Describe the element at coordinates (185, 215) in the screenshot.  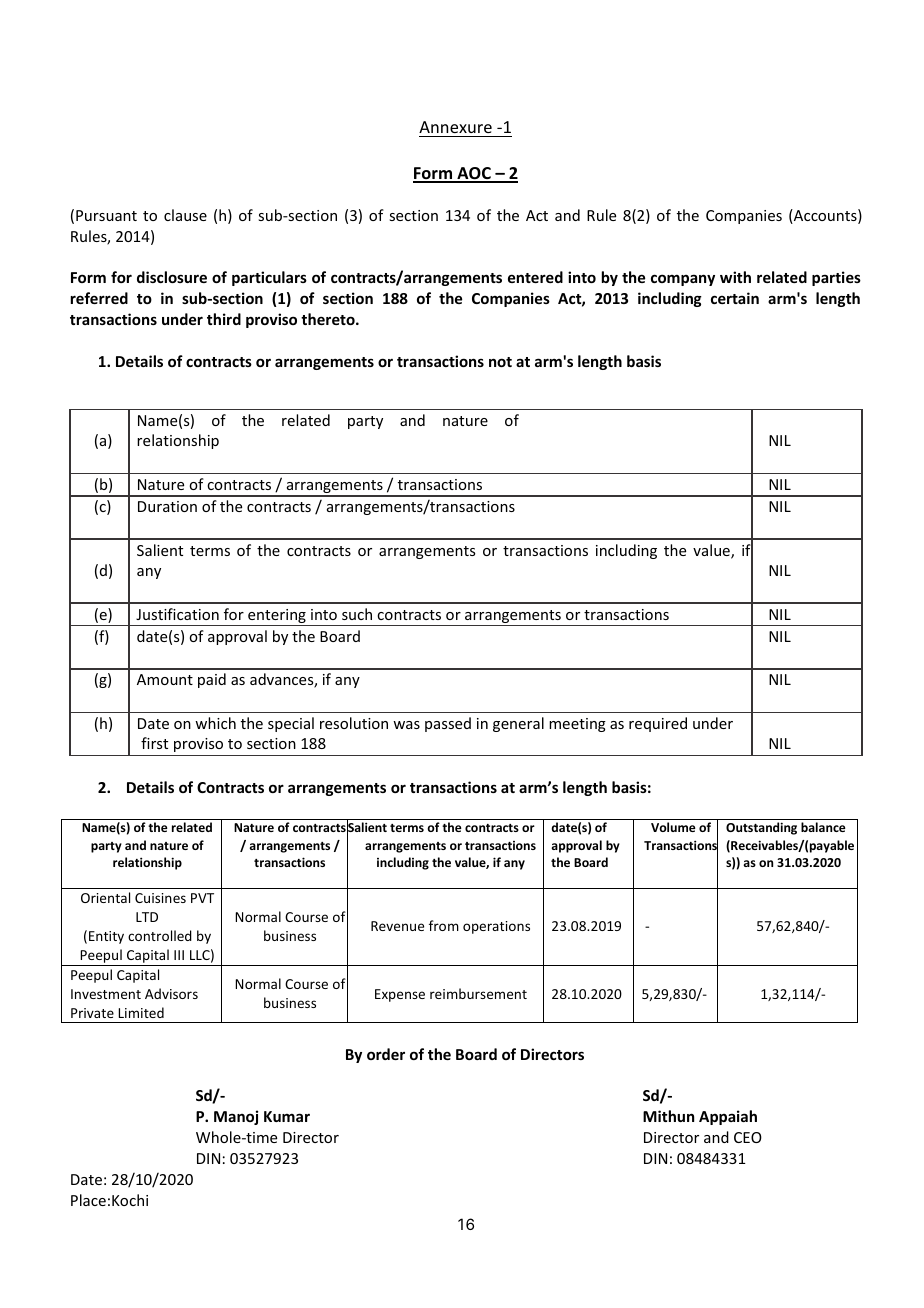
I see `clause` at that location.
